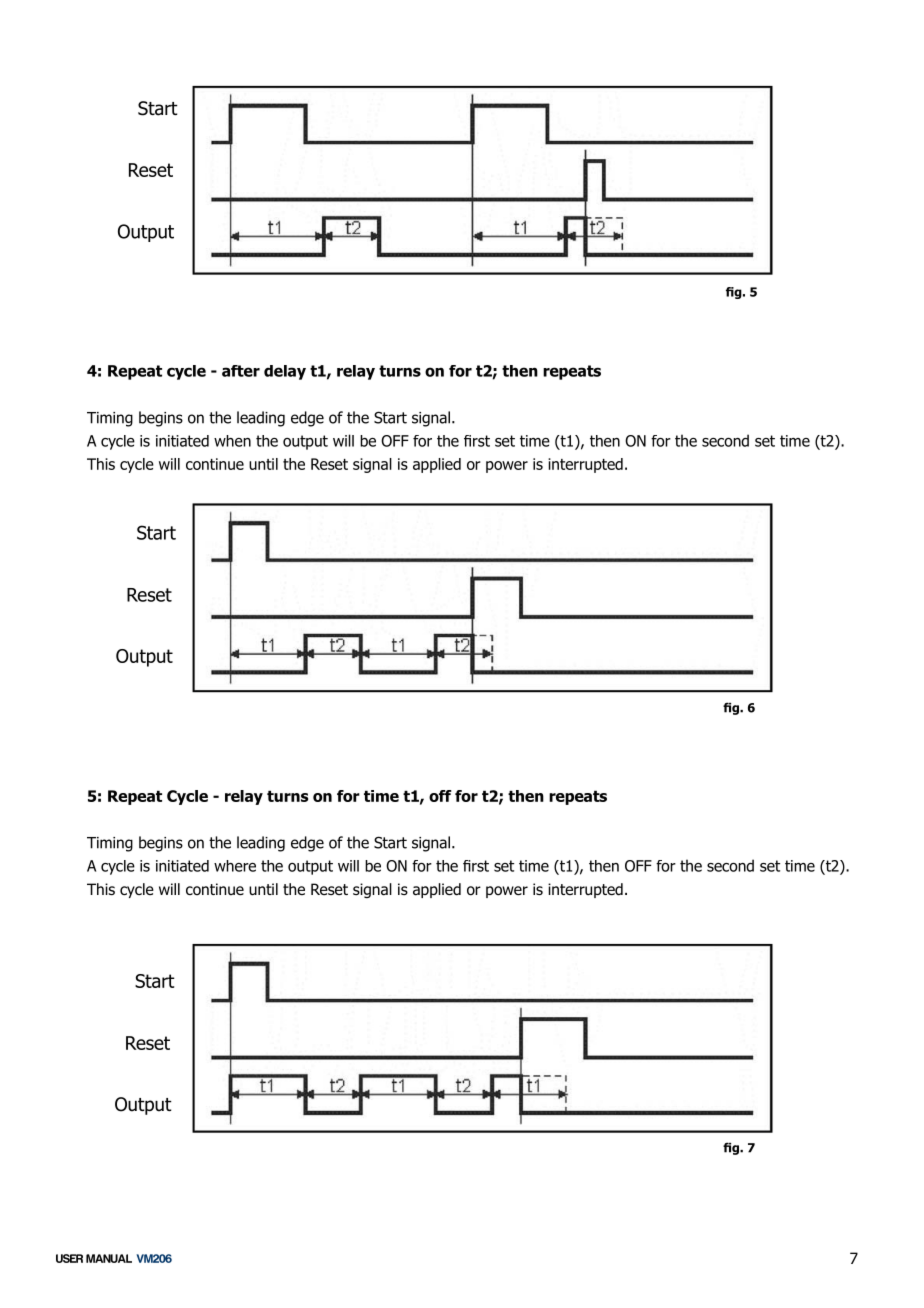 The width and height of the screenshot is (924, 1308). I want to click on USER, so click(69, 1258).
